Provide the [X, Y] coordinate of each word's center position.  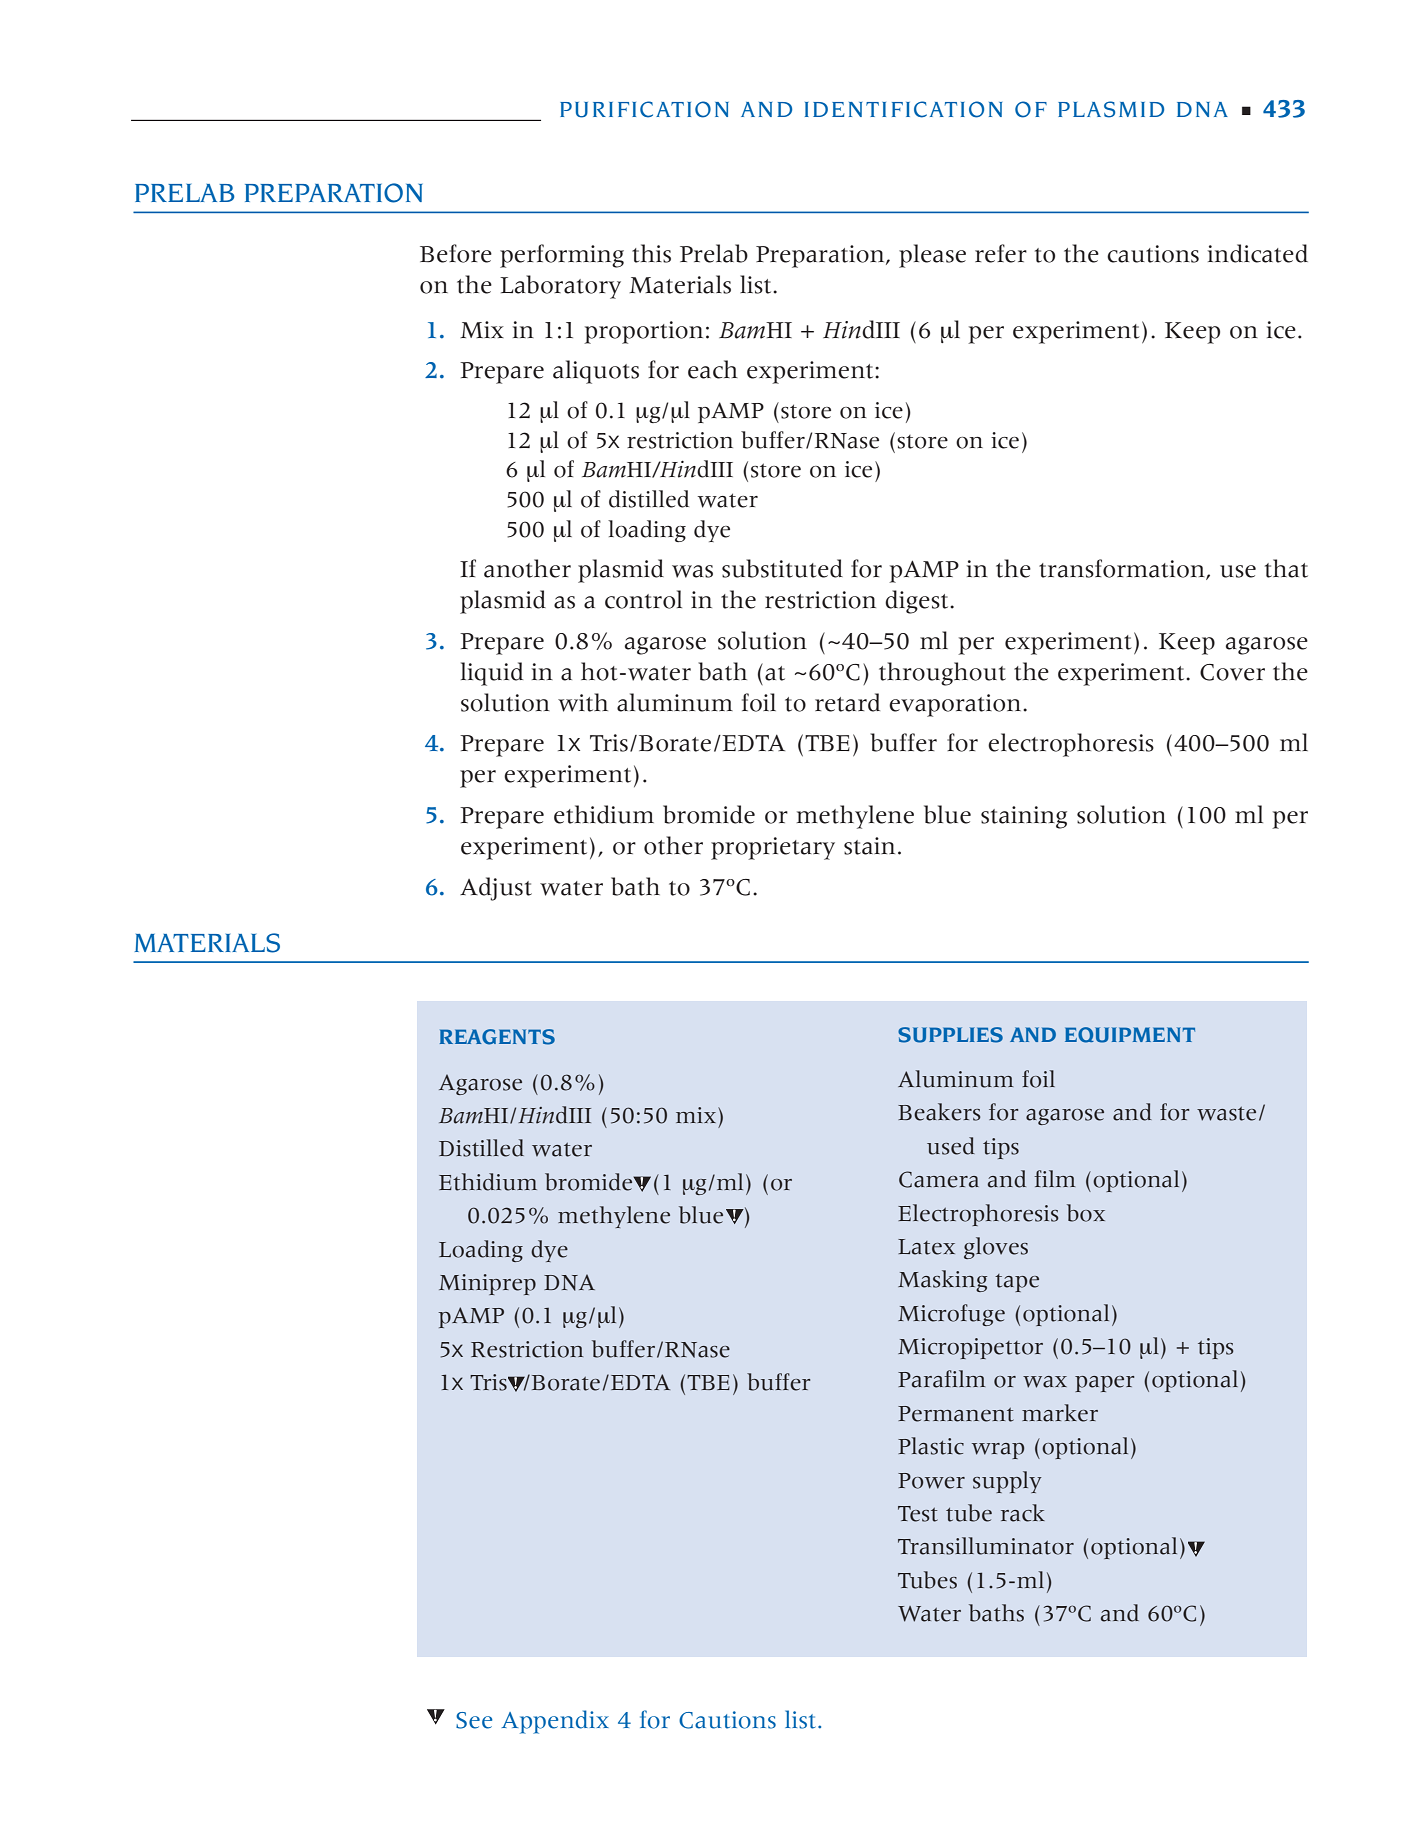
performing [562, 256]
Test [918, 1514]
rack [1023, 1513]
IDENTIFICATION [903, 109]
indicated [1258, 253]
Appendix [555, 1722]
